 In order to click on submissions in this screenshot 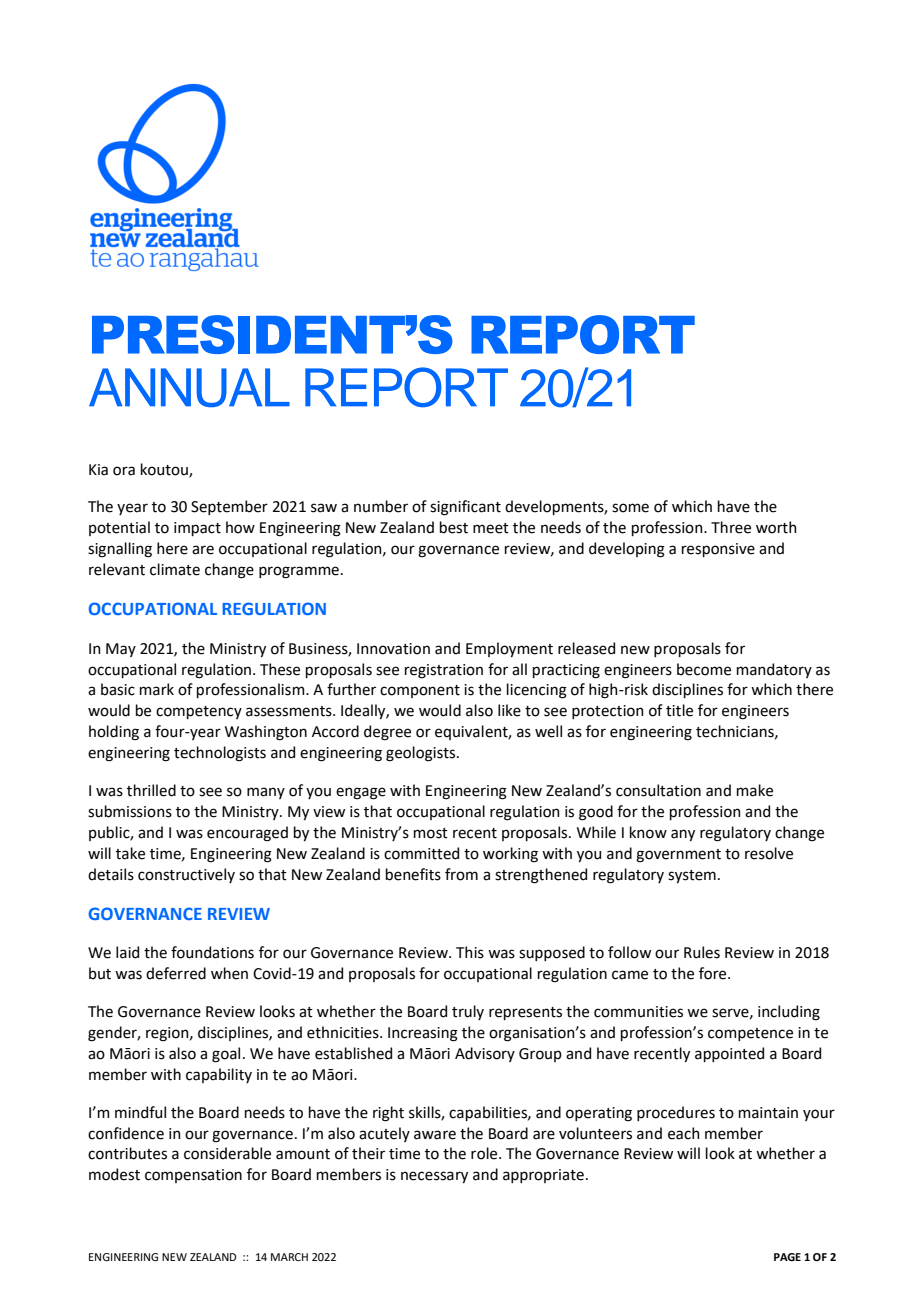, I will do `click(130, 811)`.
